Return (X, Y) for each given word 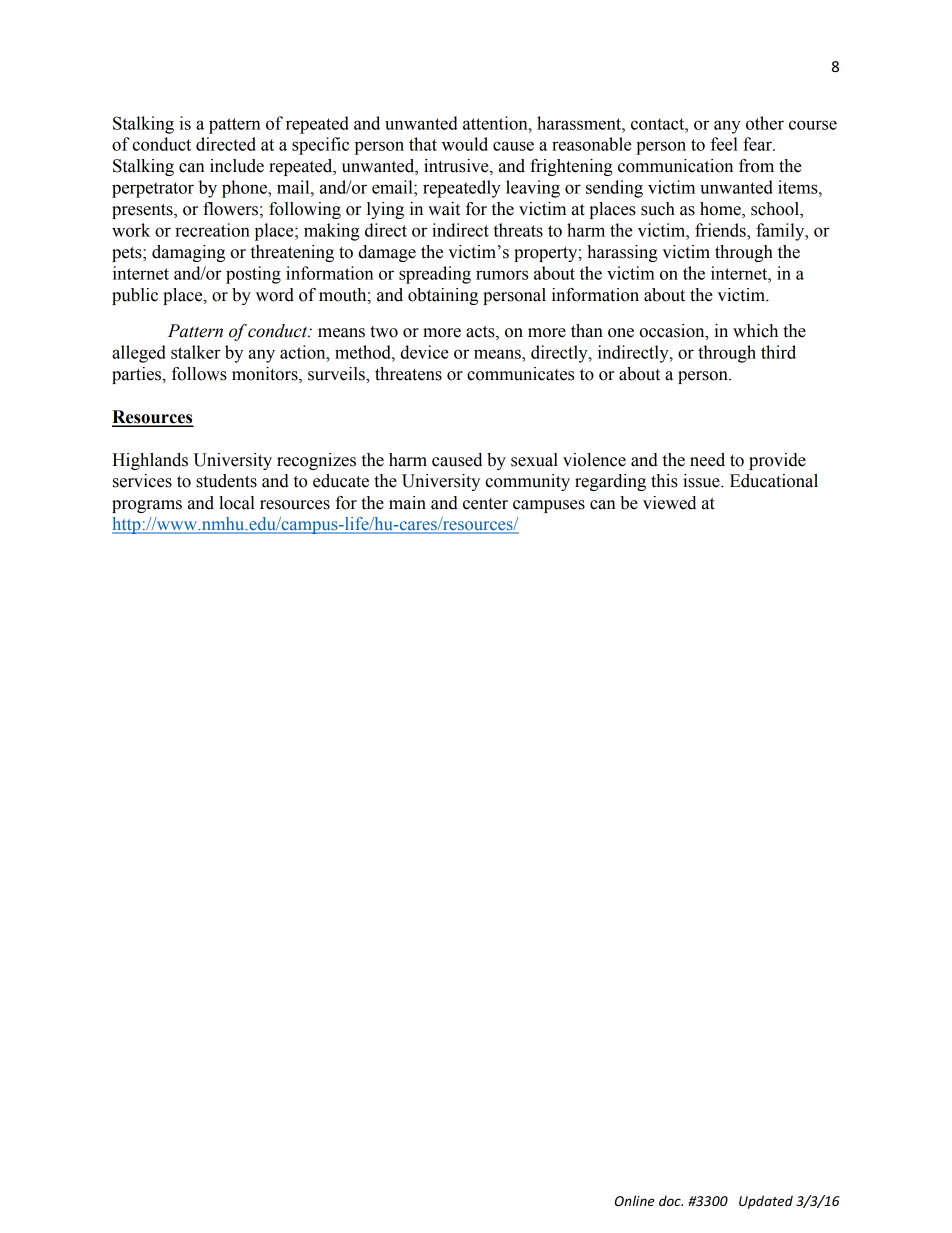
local (237, 503)
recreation (212, 230)
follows (199, 374)
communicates (520, 374)
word (275, 295)
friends (721, 230)
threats (518, 230)
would (465, 144)
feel (724, 144)
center (485, 504)
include (237, 166)
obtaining (443, 296)
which (755, 331)
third (778, 352)
